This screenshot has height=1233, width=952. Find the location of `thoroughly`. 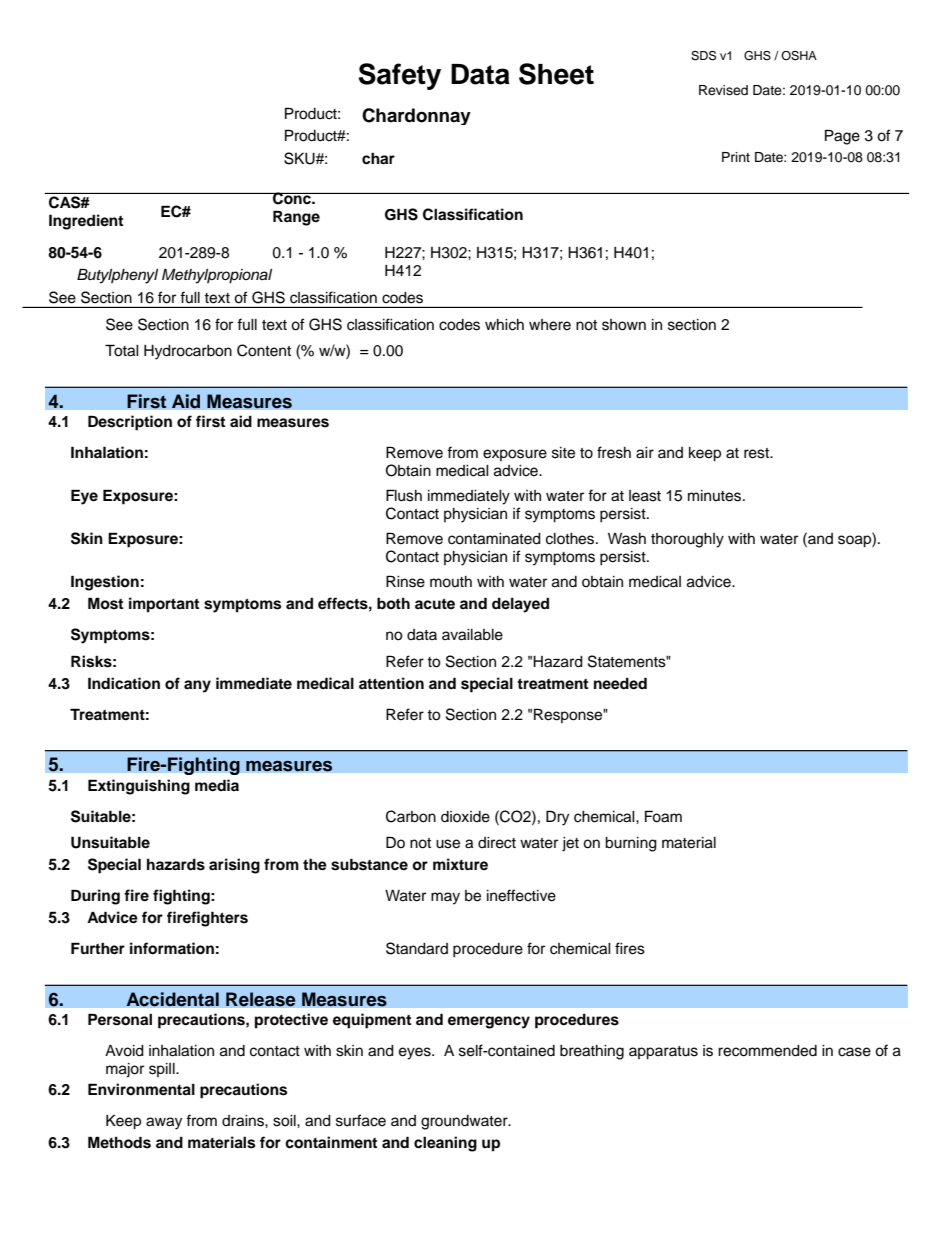

thoroughly is located at coordinates (687, 540).
